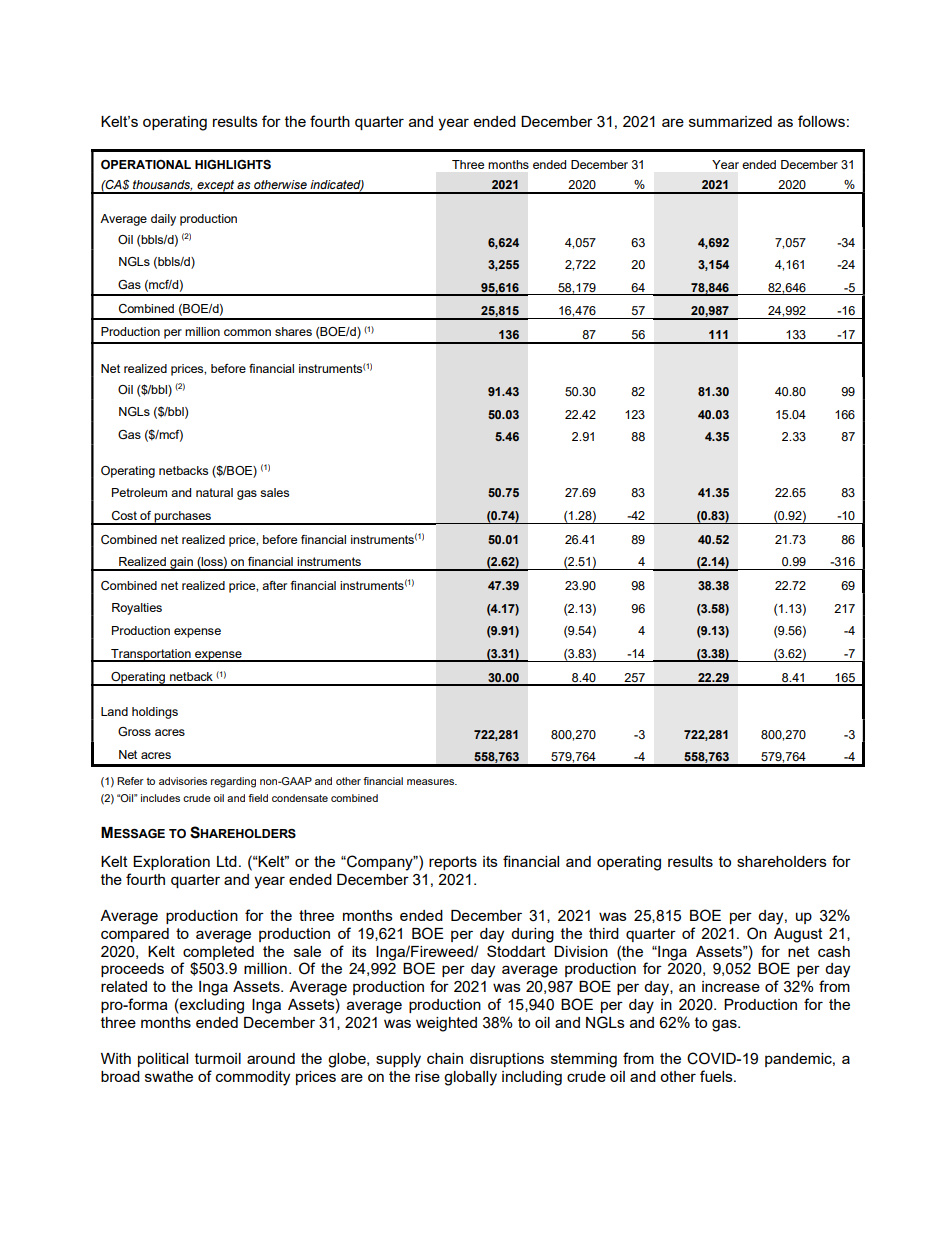 This screenshot has height=1233, width=952. What do you see at coordinates (181, 564) in the screenshot?
I see `gain` at bounding box center [181, 564].
